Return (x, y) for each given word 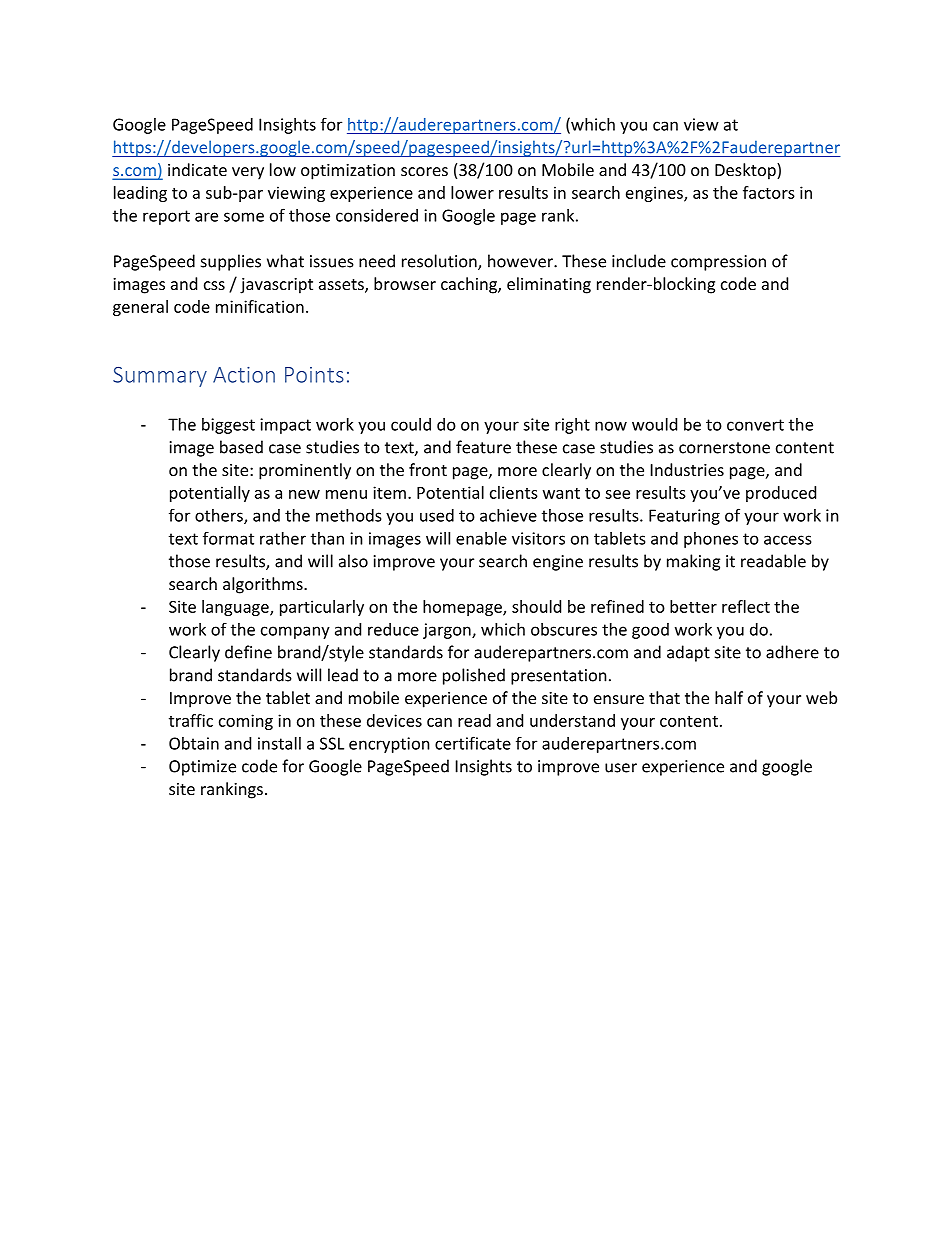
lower (472, 192)
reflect (746, 606)
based (241, 447)
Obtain (194, 743)
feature (483, 447)
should (536, 606)
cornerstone (724, 448)
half (729, 697)
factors (769, 192)
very (248, 173)
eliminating (549, 285)
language (236, 608)
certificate (473, 743)
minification (260, 306)
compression (718, 263)
